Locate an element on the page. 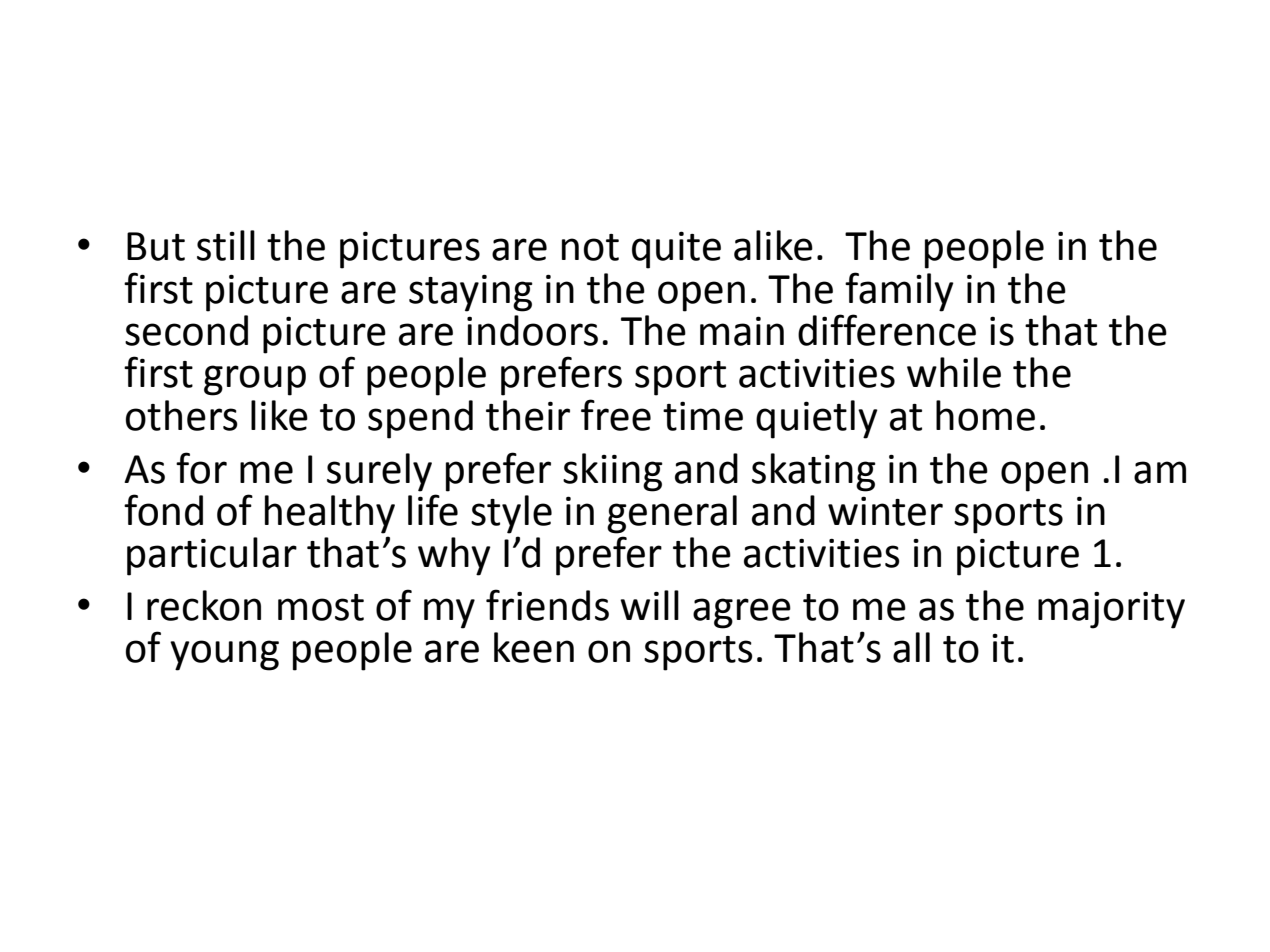 The image size is (1270, 952). family is located at coordinates (899, 292).
